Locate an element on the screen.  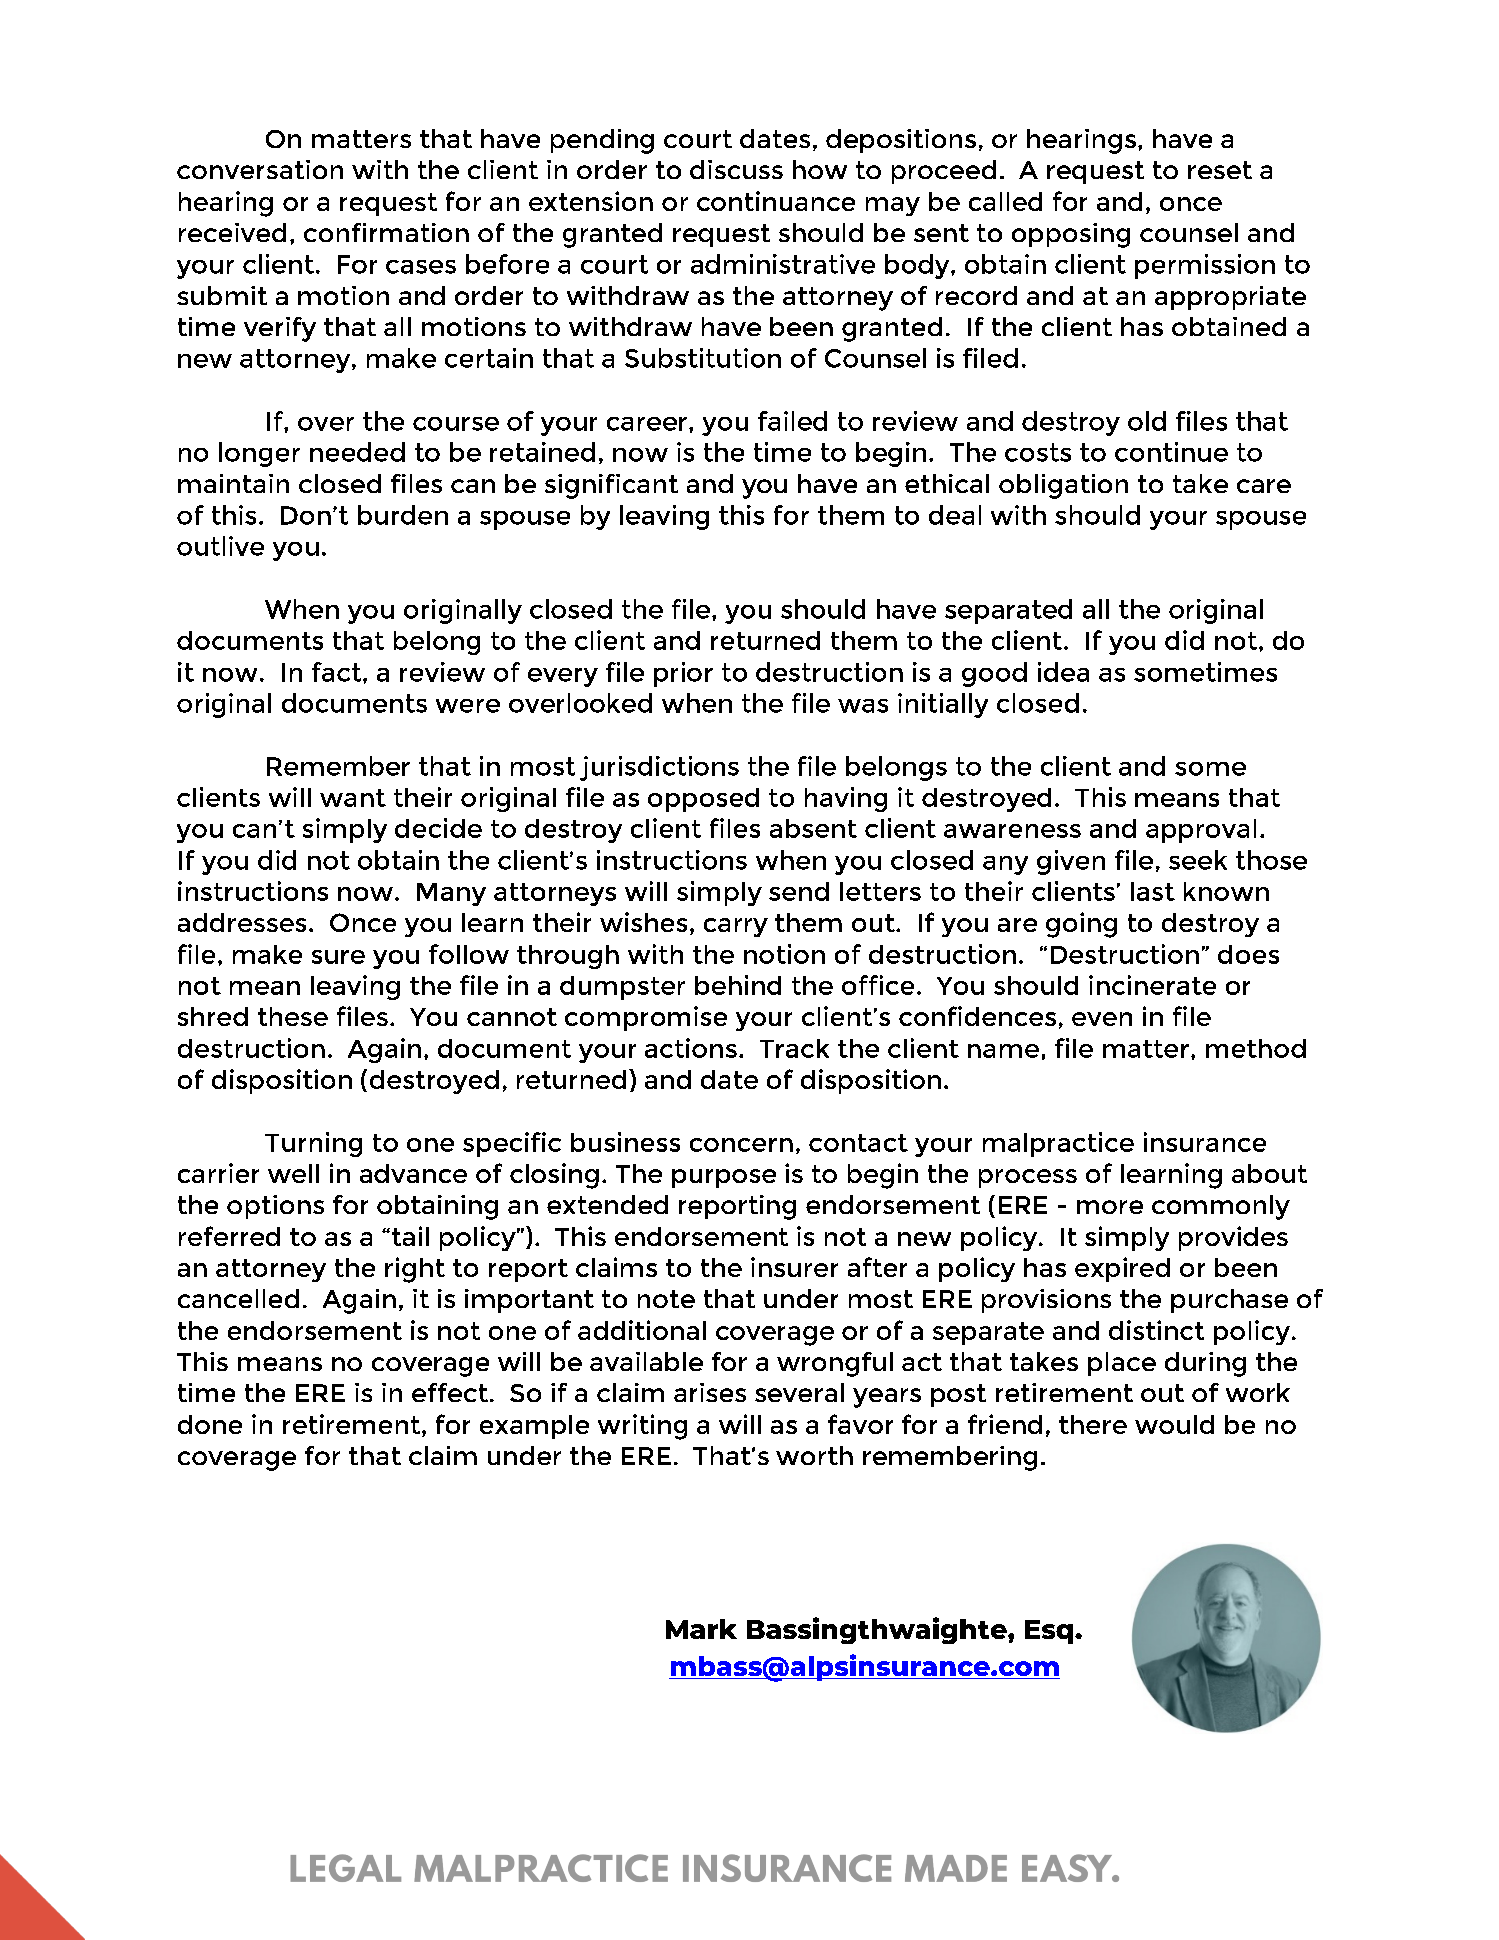
addresses is located at coordinates (242, 922).
